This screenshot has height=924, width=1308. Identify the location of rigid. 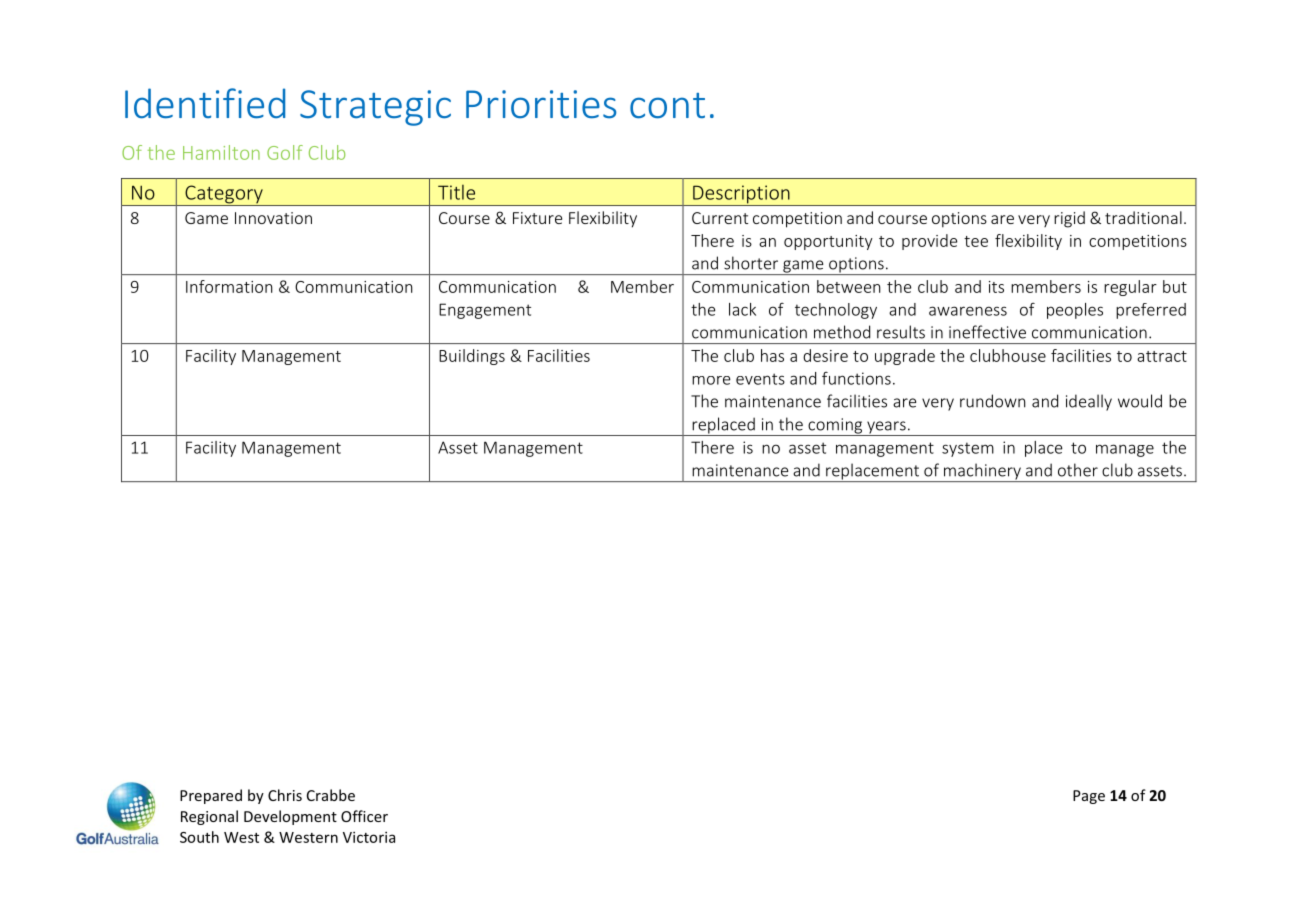
(1069, 219).
